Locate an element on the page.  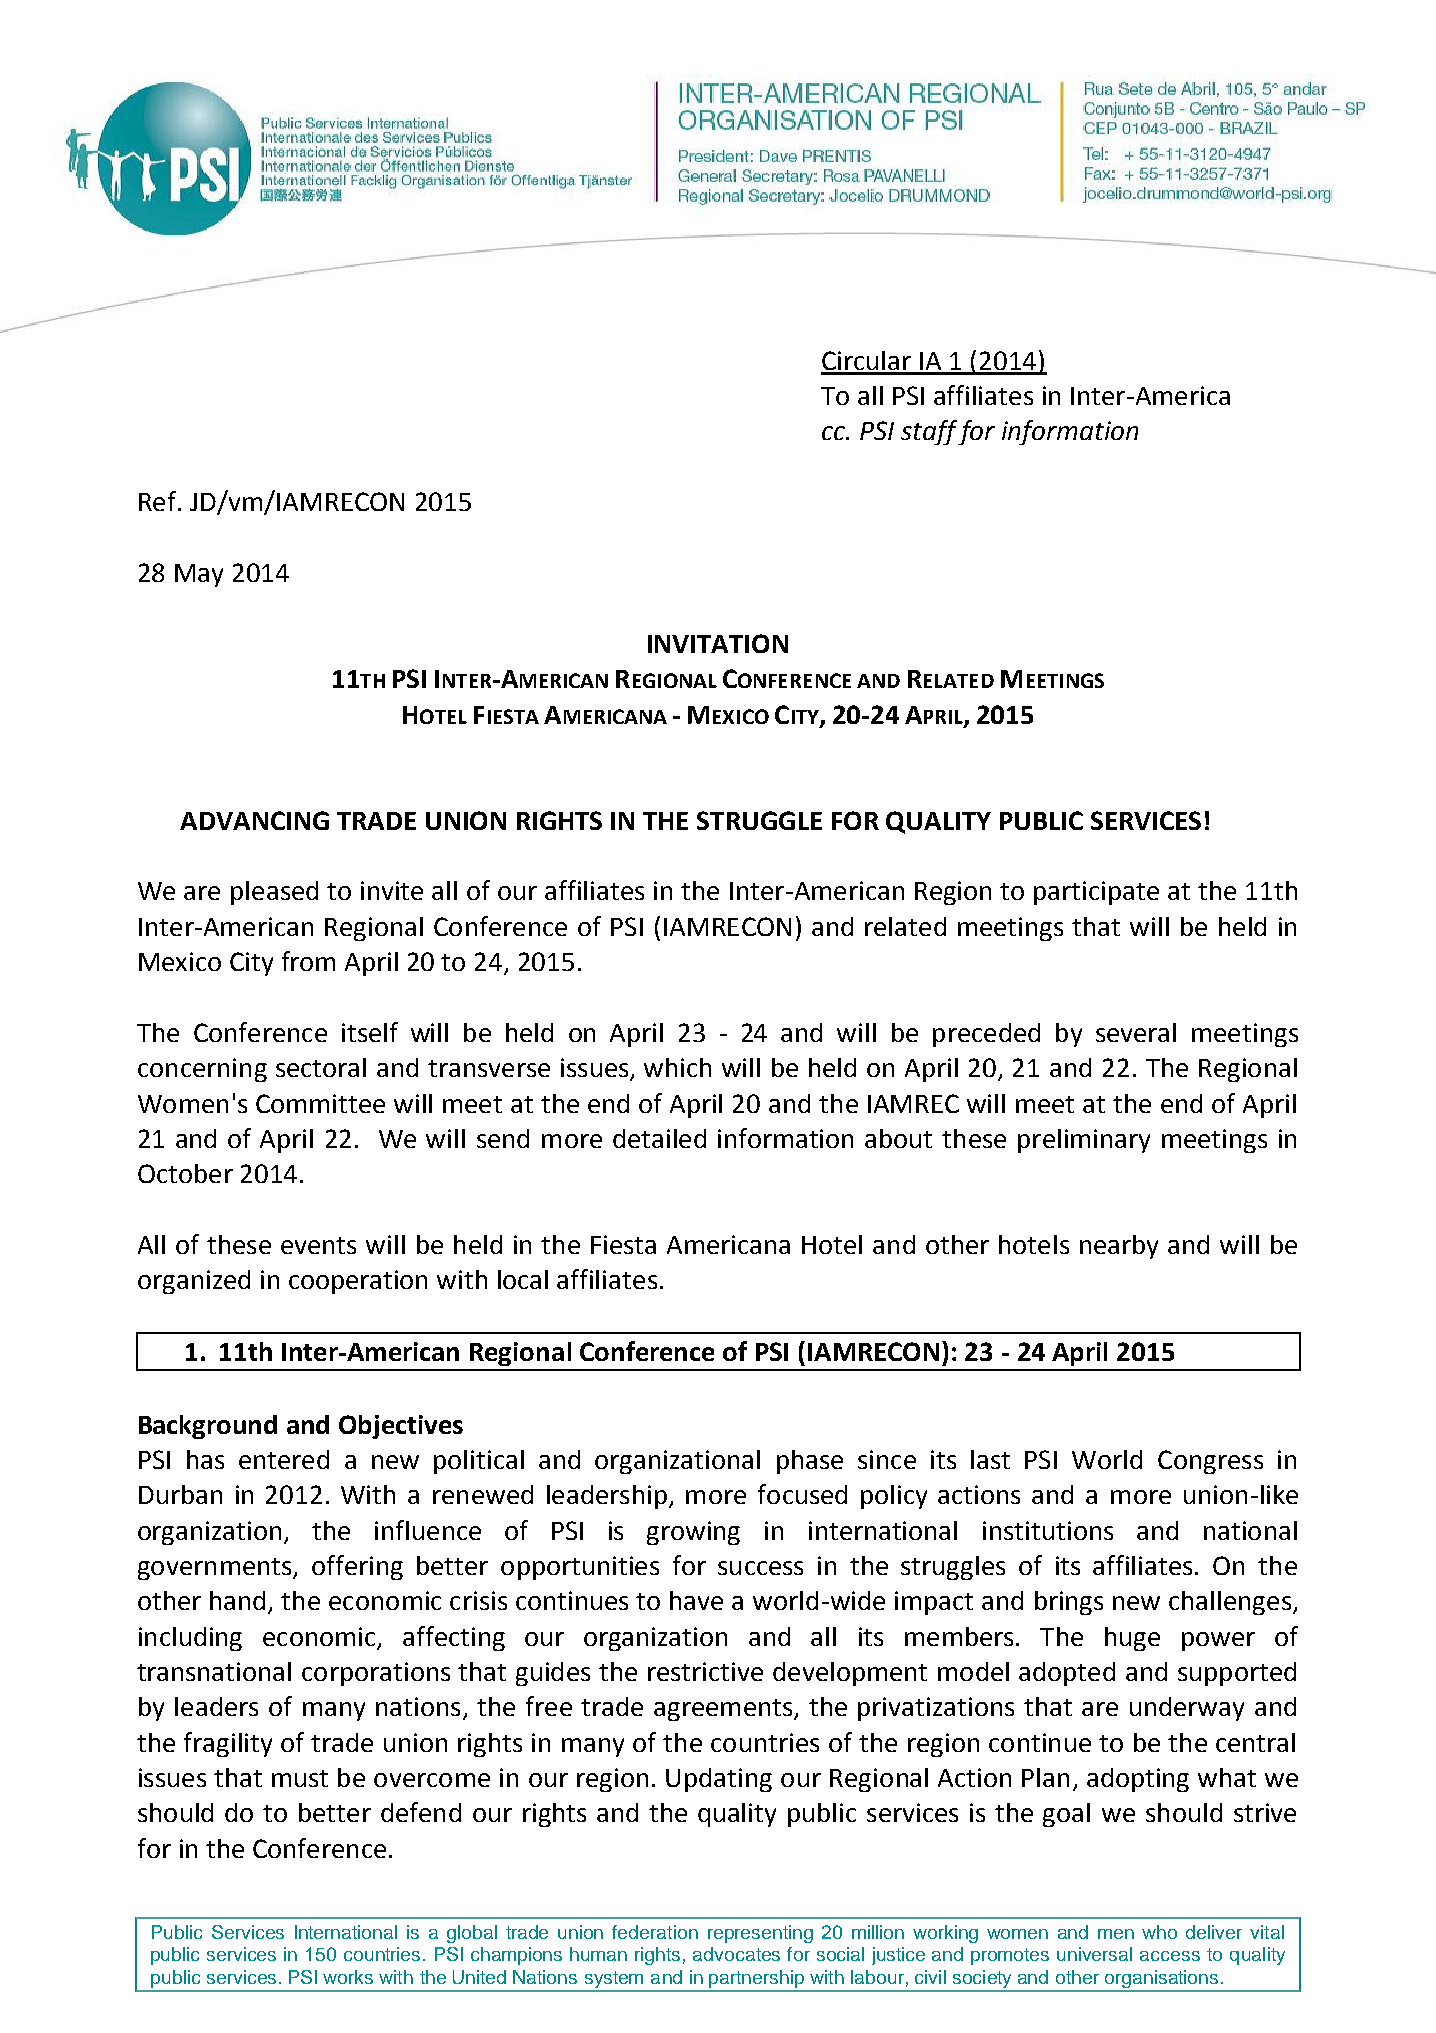
who is located at coordinates (1159, 1932).
